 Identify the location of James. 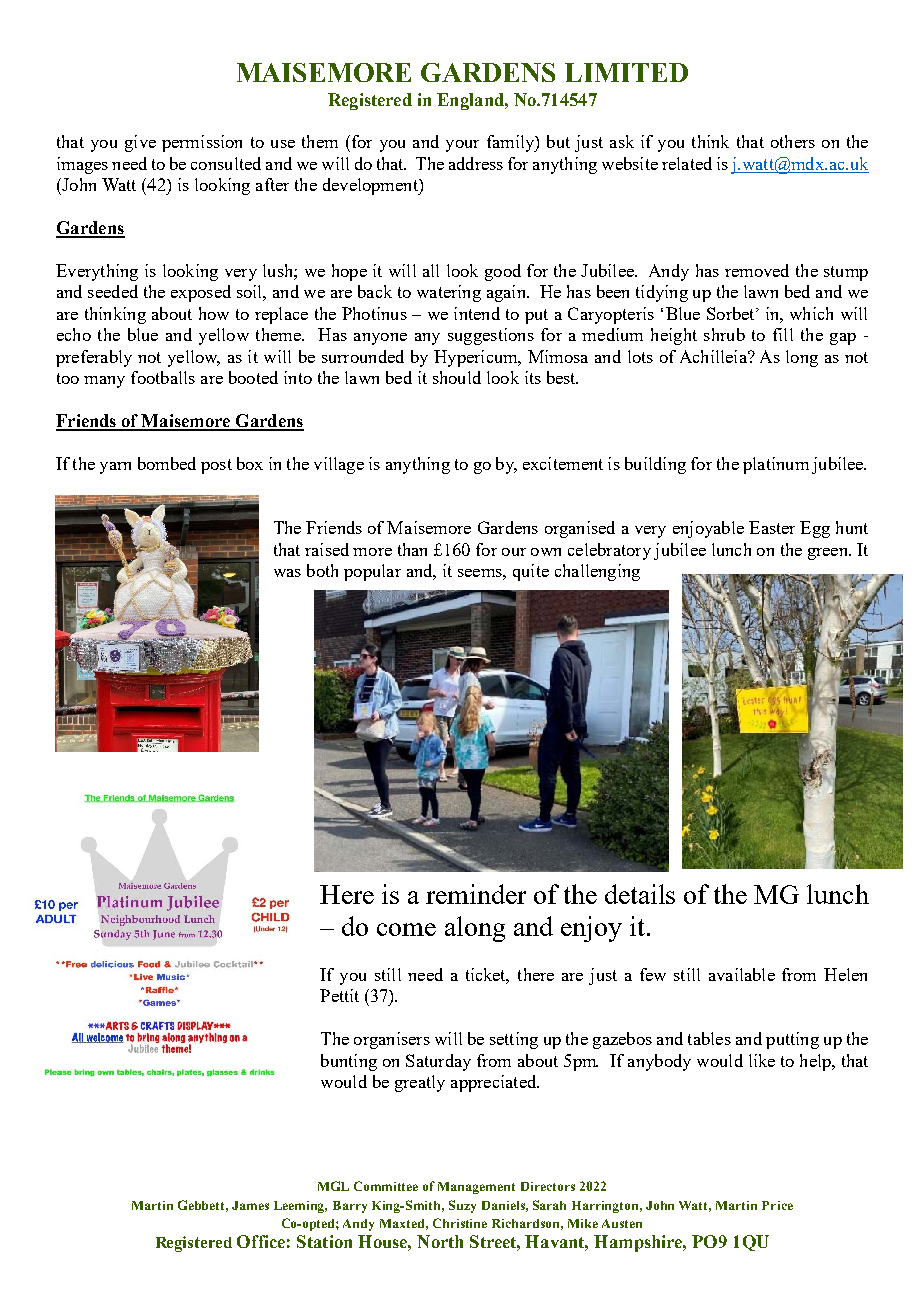
(250, 1205).
